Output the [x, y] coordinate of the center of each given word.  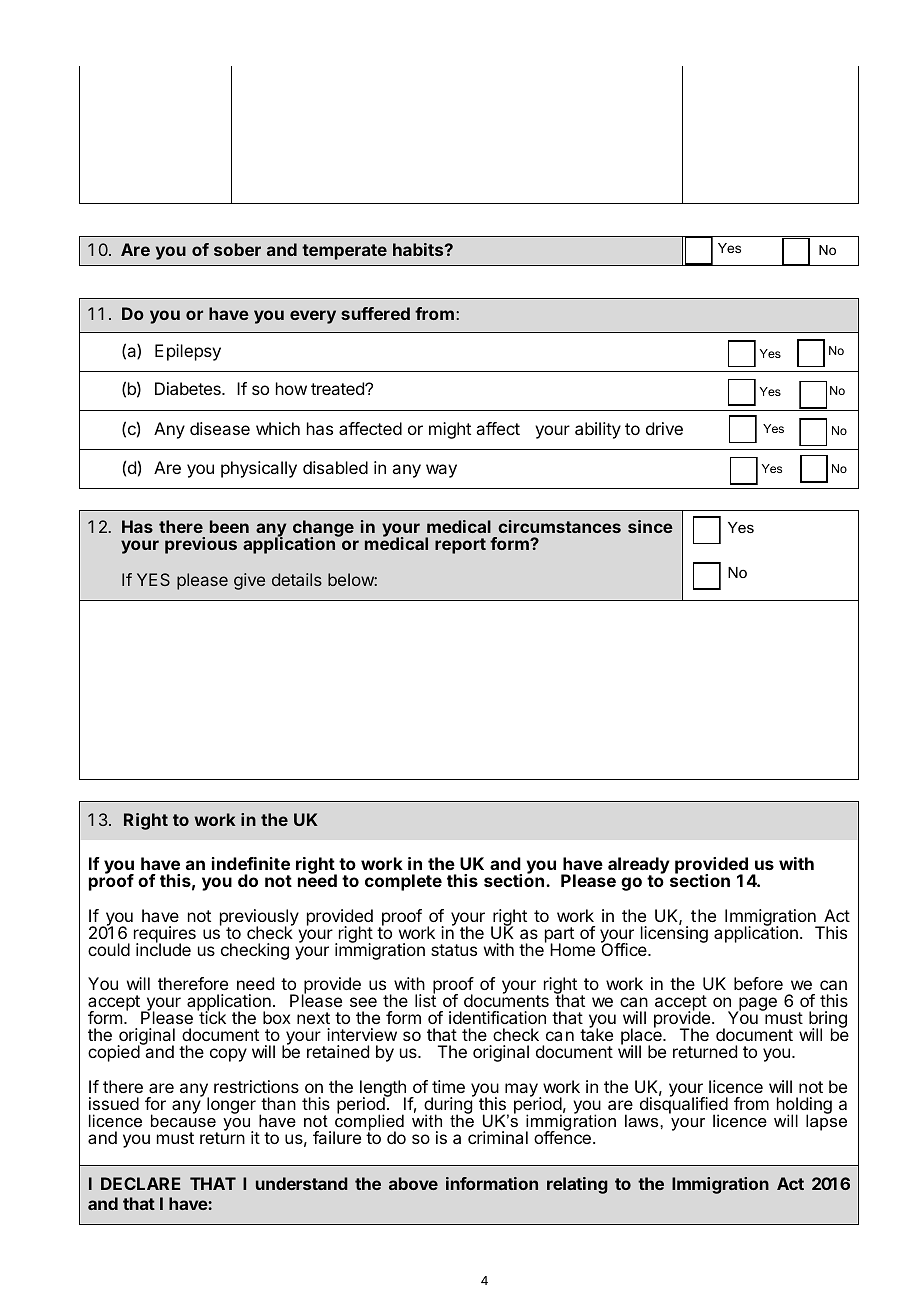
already [639, 867]
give [249, 581]
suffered [375, 313]
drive [664, 428]
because [183, 1119]
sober [237, 249]
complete [403, 882]
